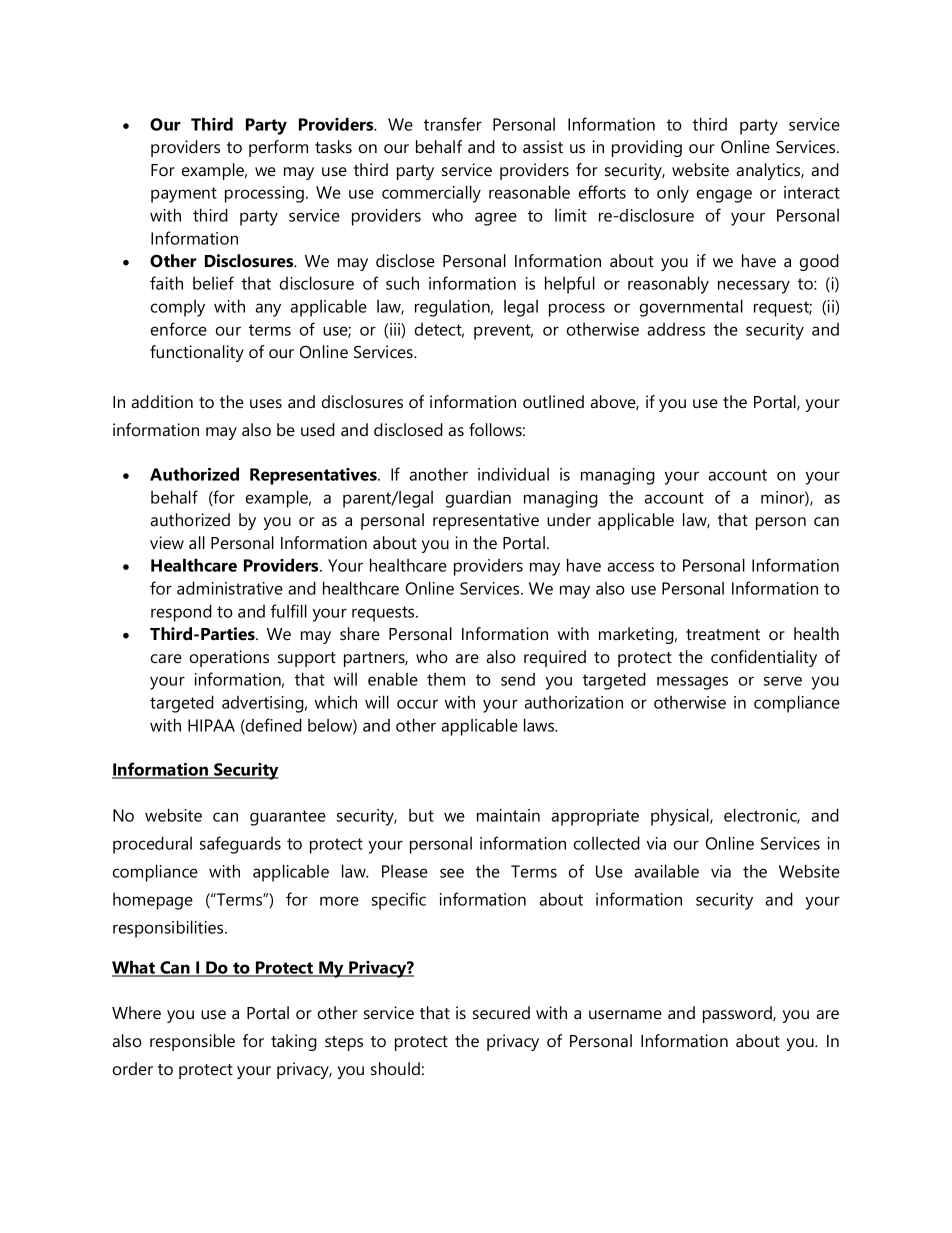 The image size is (952, 1233). Describe the element at coordinates (192, 1042) in the document. I see `responsible` at that location.
